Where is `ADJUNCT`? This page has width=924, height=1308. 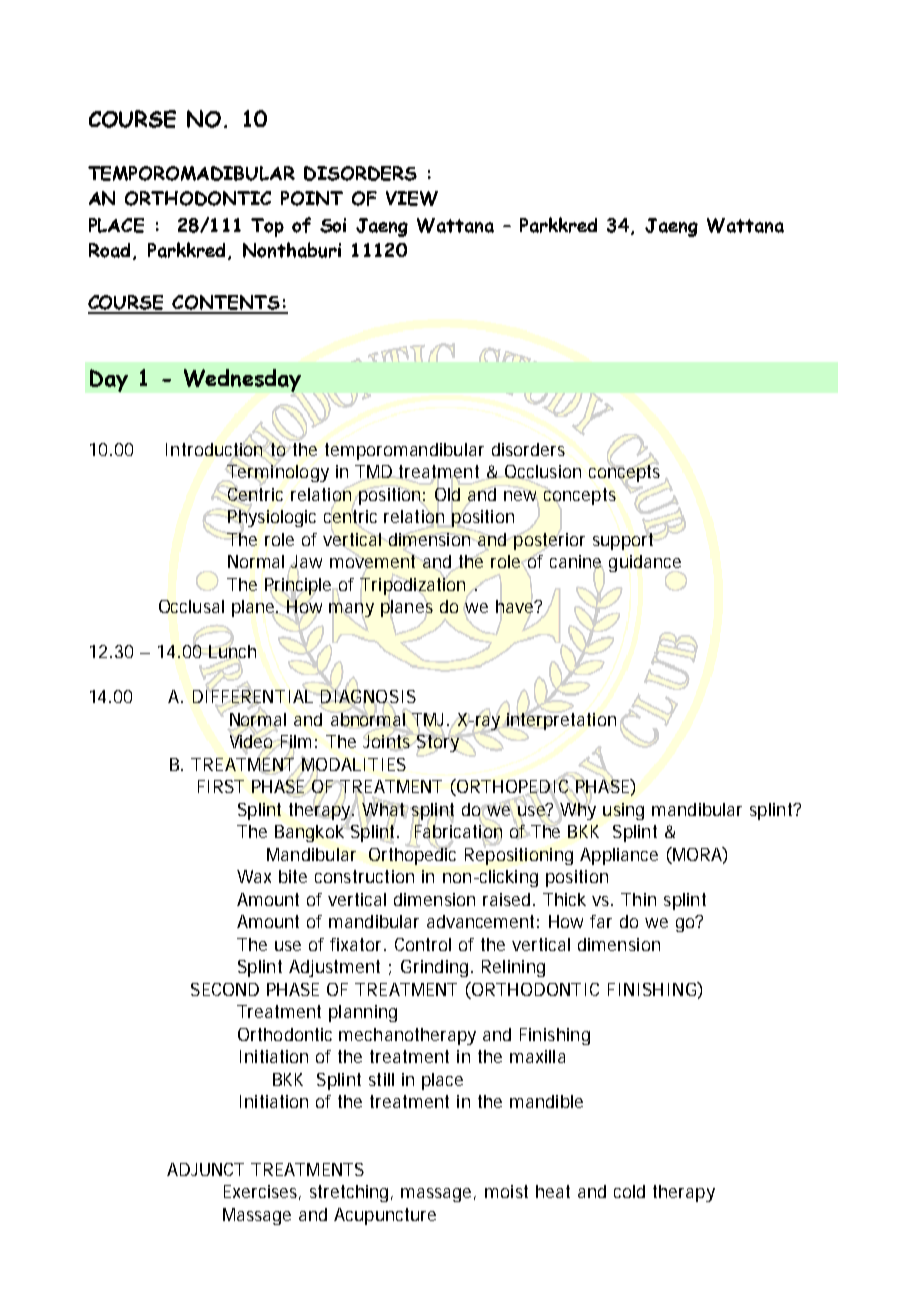
ADJUNCT is located at coordinates (205, 1169).
